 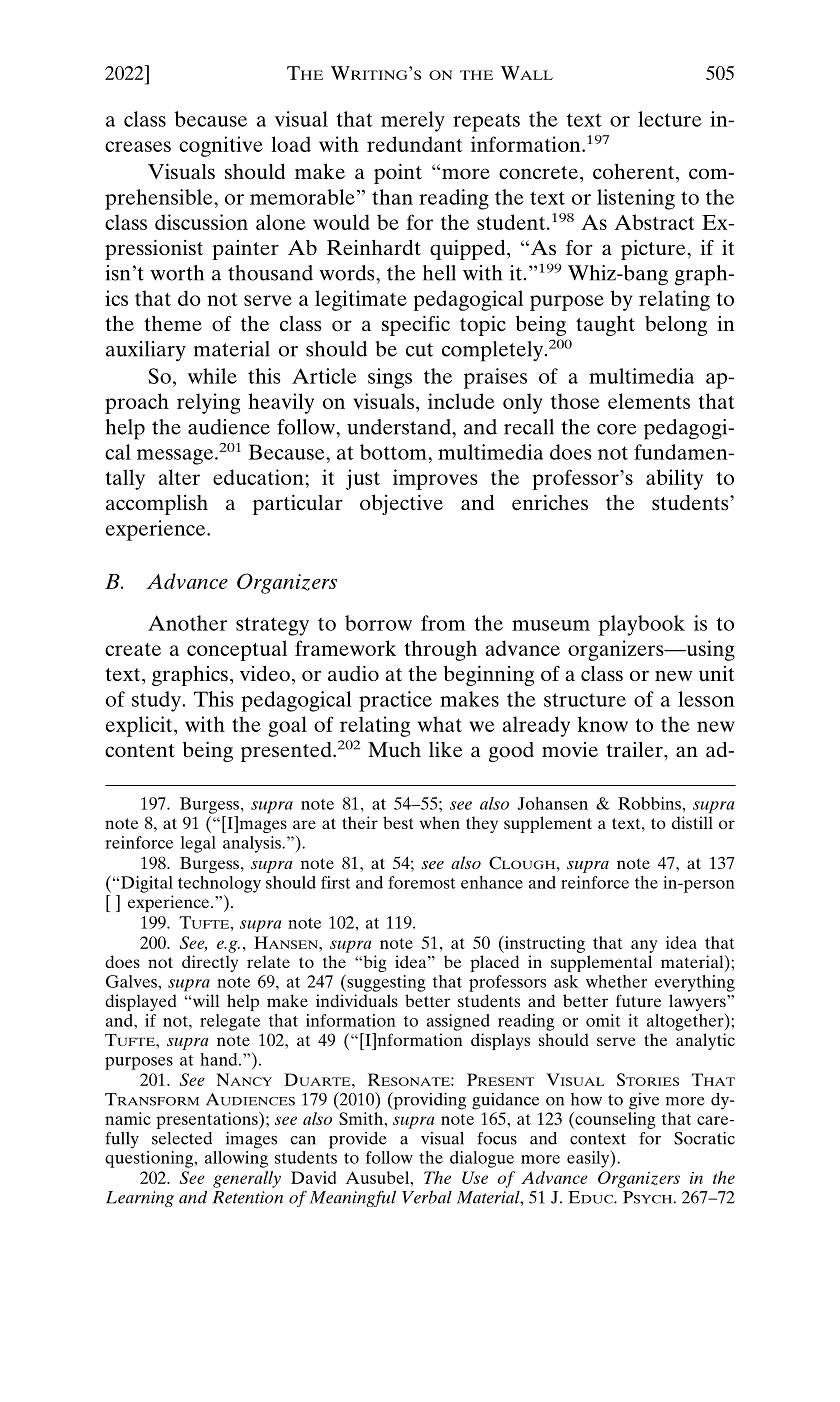 What do you see at coordinates (635, 171) in the document?
I see `coherent` at bounding box center [635, 171].
